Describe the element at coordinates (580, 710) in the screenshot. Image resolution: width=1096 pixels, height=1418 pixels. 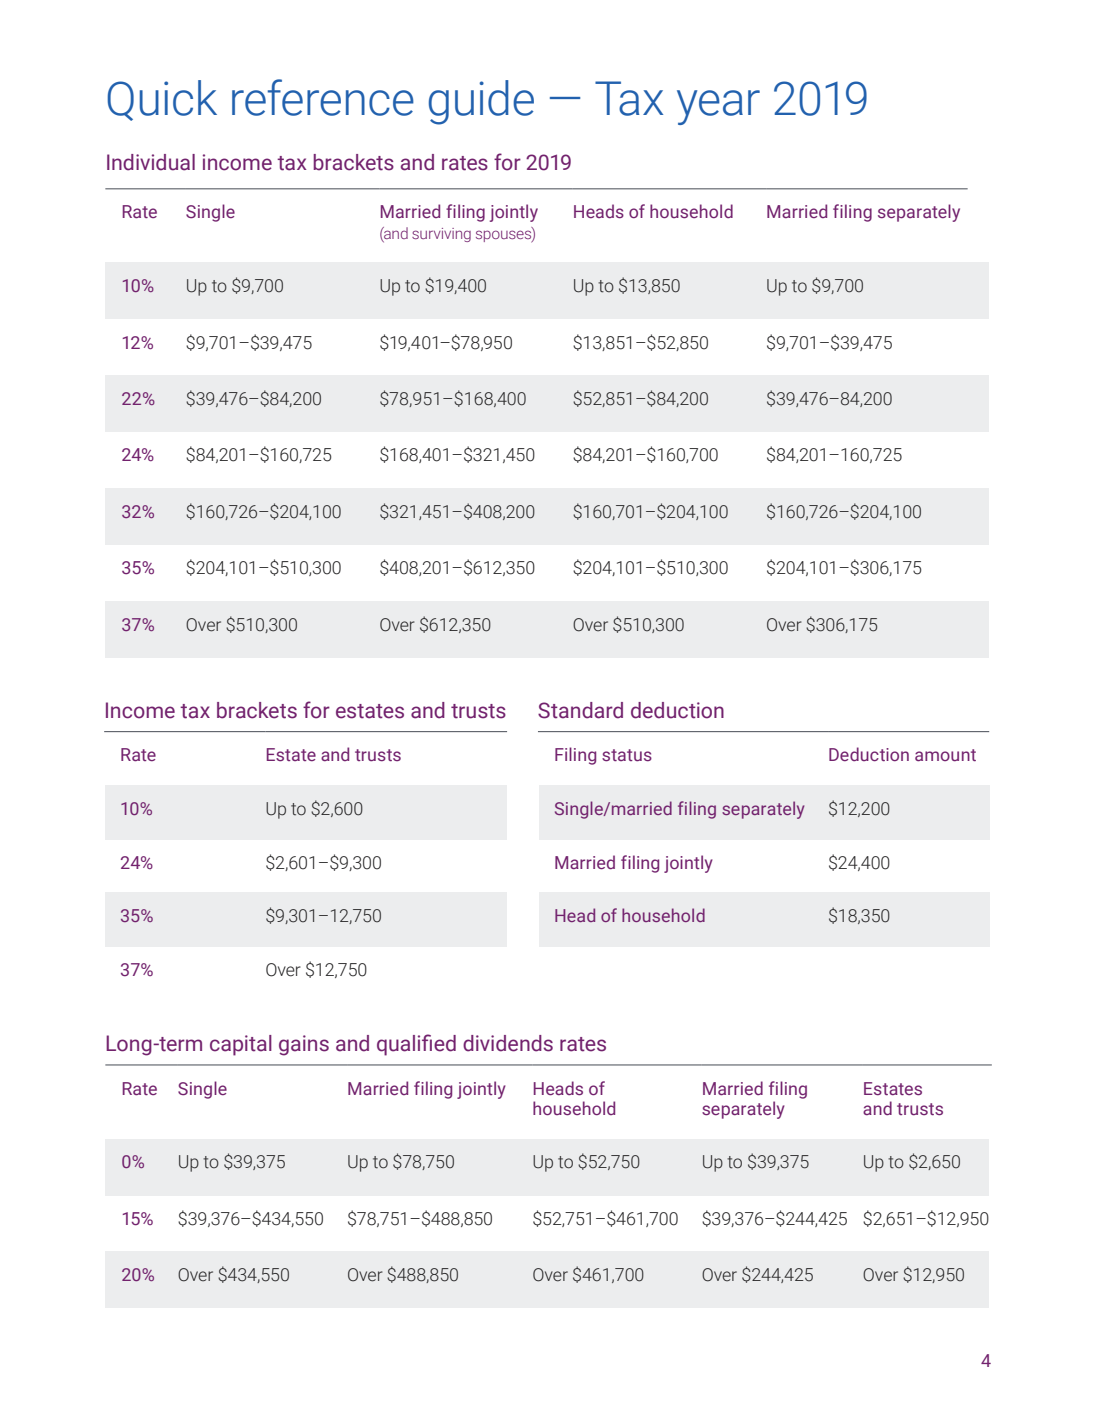
I see `Standard` at that location.
